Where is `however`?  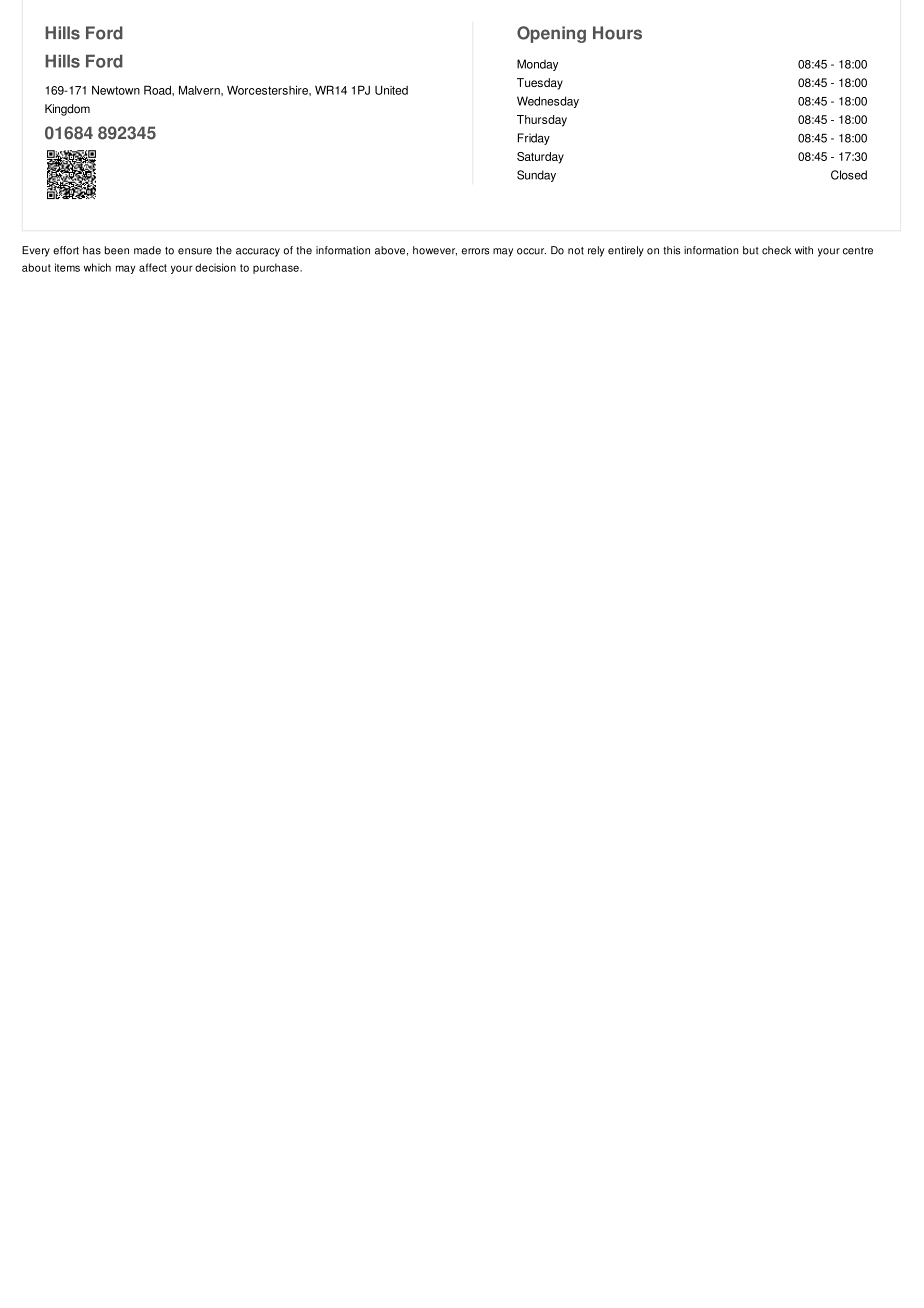 however is located at coordinates (435, 251).
